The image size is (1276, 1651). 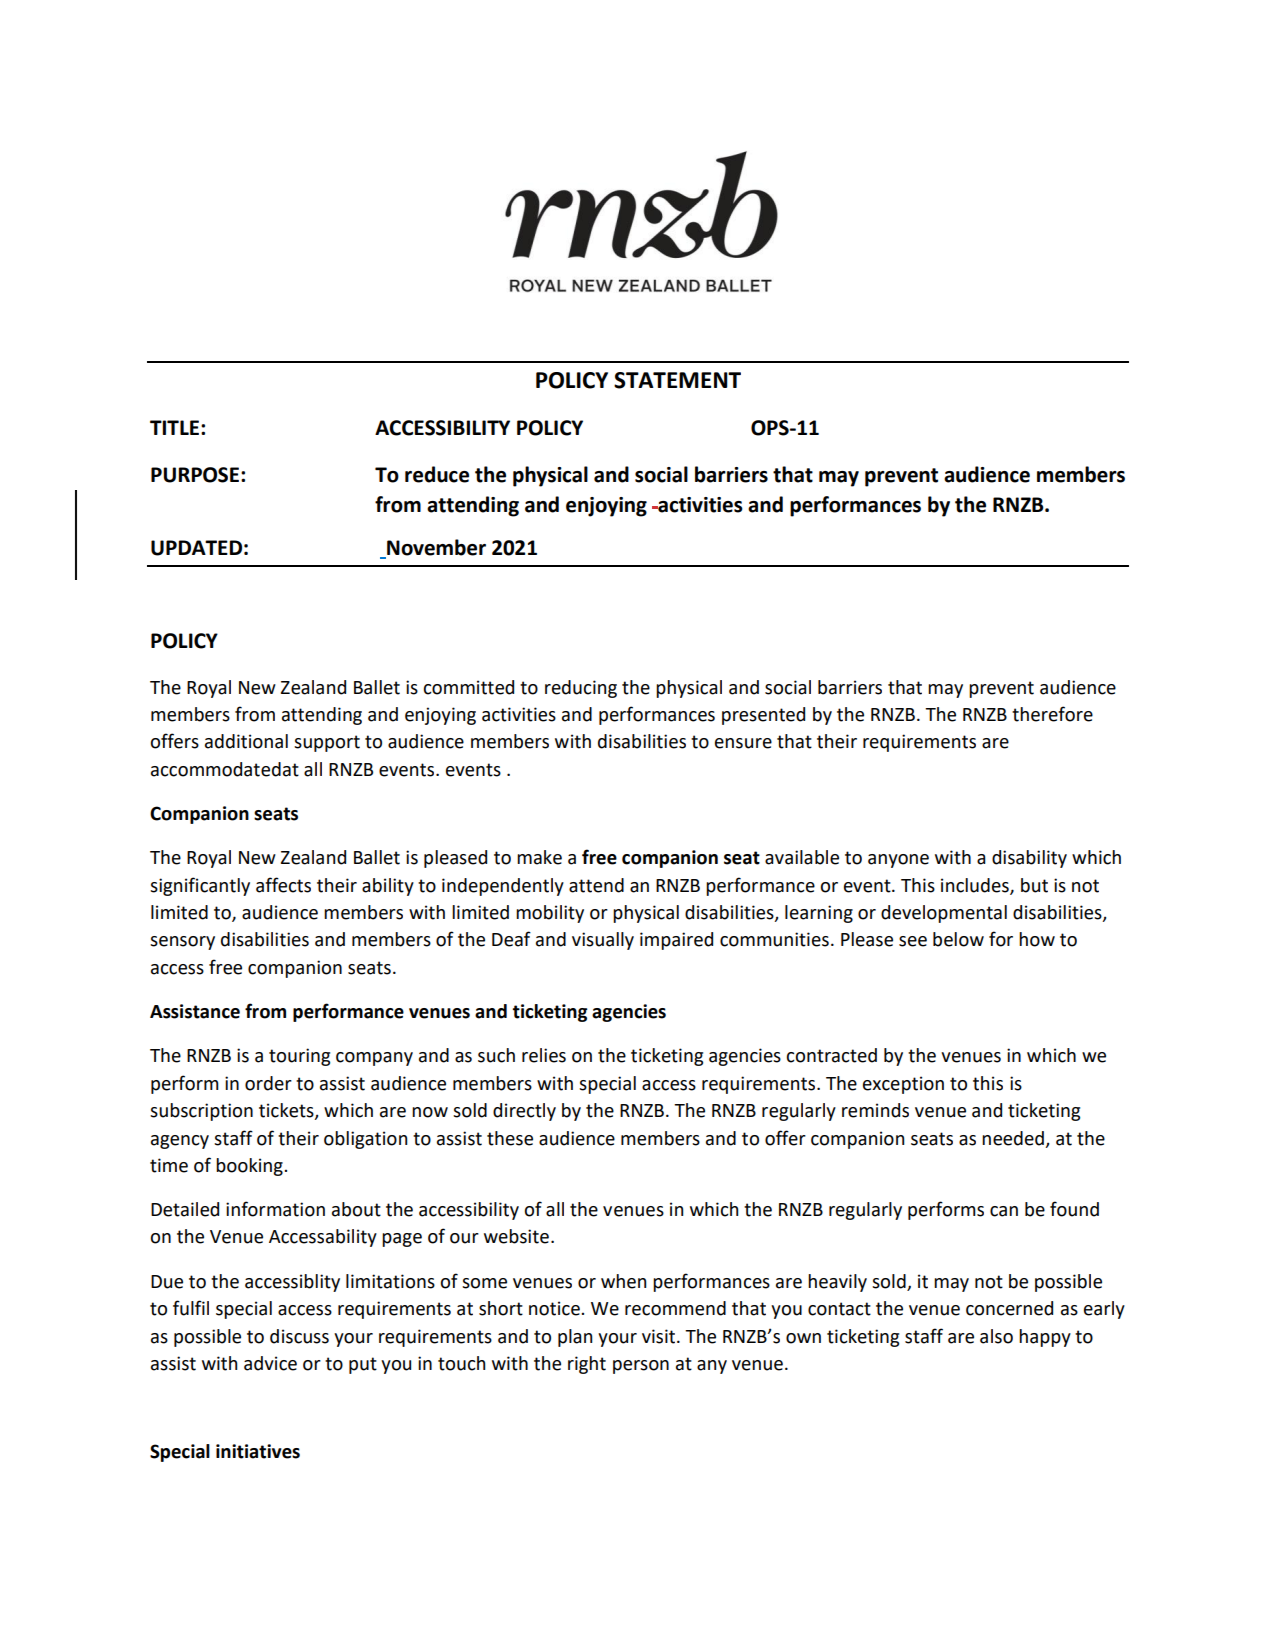 I want to click on person, so click(x=641, y=1367).
